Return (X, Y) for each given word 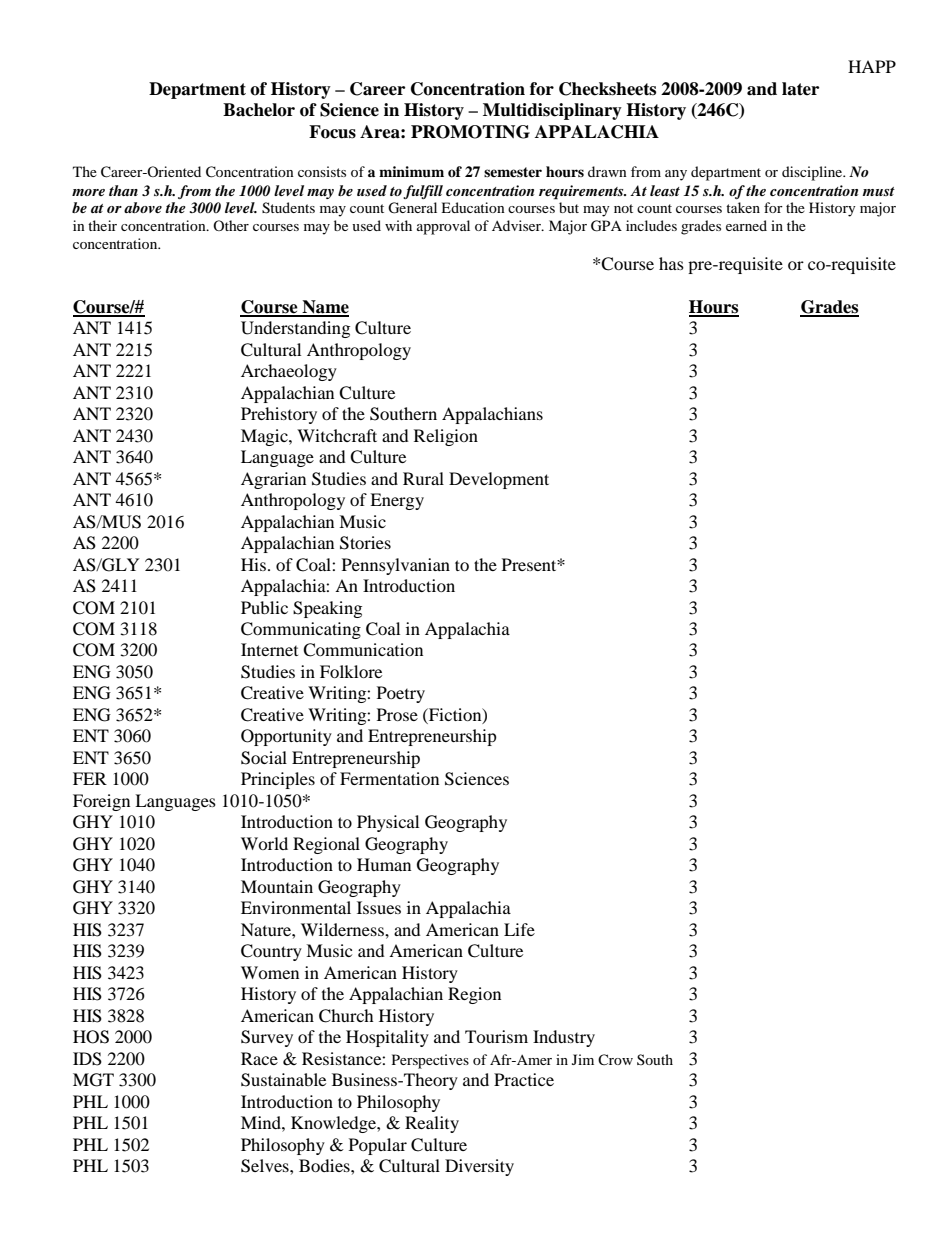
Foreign (101, 802)
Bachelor (259, 110)
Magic (265, 437)
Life (519, 929)
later (800, 89)
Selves (266, 1166)
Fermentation (389, 778)
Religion (446, 437)
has (671, 263)
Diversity (479, 1167)
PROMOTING (470, 132)
